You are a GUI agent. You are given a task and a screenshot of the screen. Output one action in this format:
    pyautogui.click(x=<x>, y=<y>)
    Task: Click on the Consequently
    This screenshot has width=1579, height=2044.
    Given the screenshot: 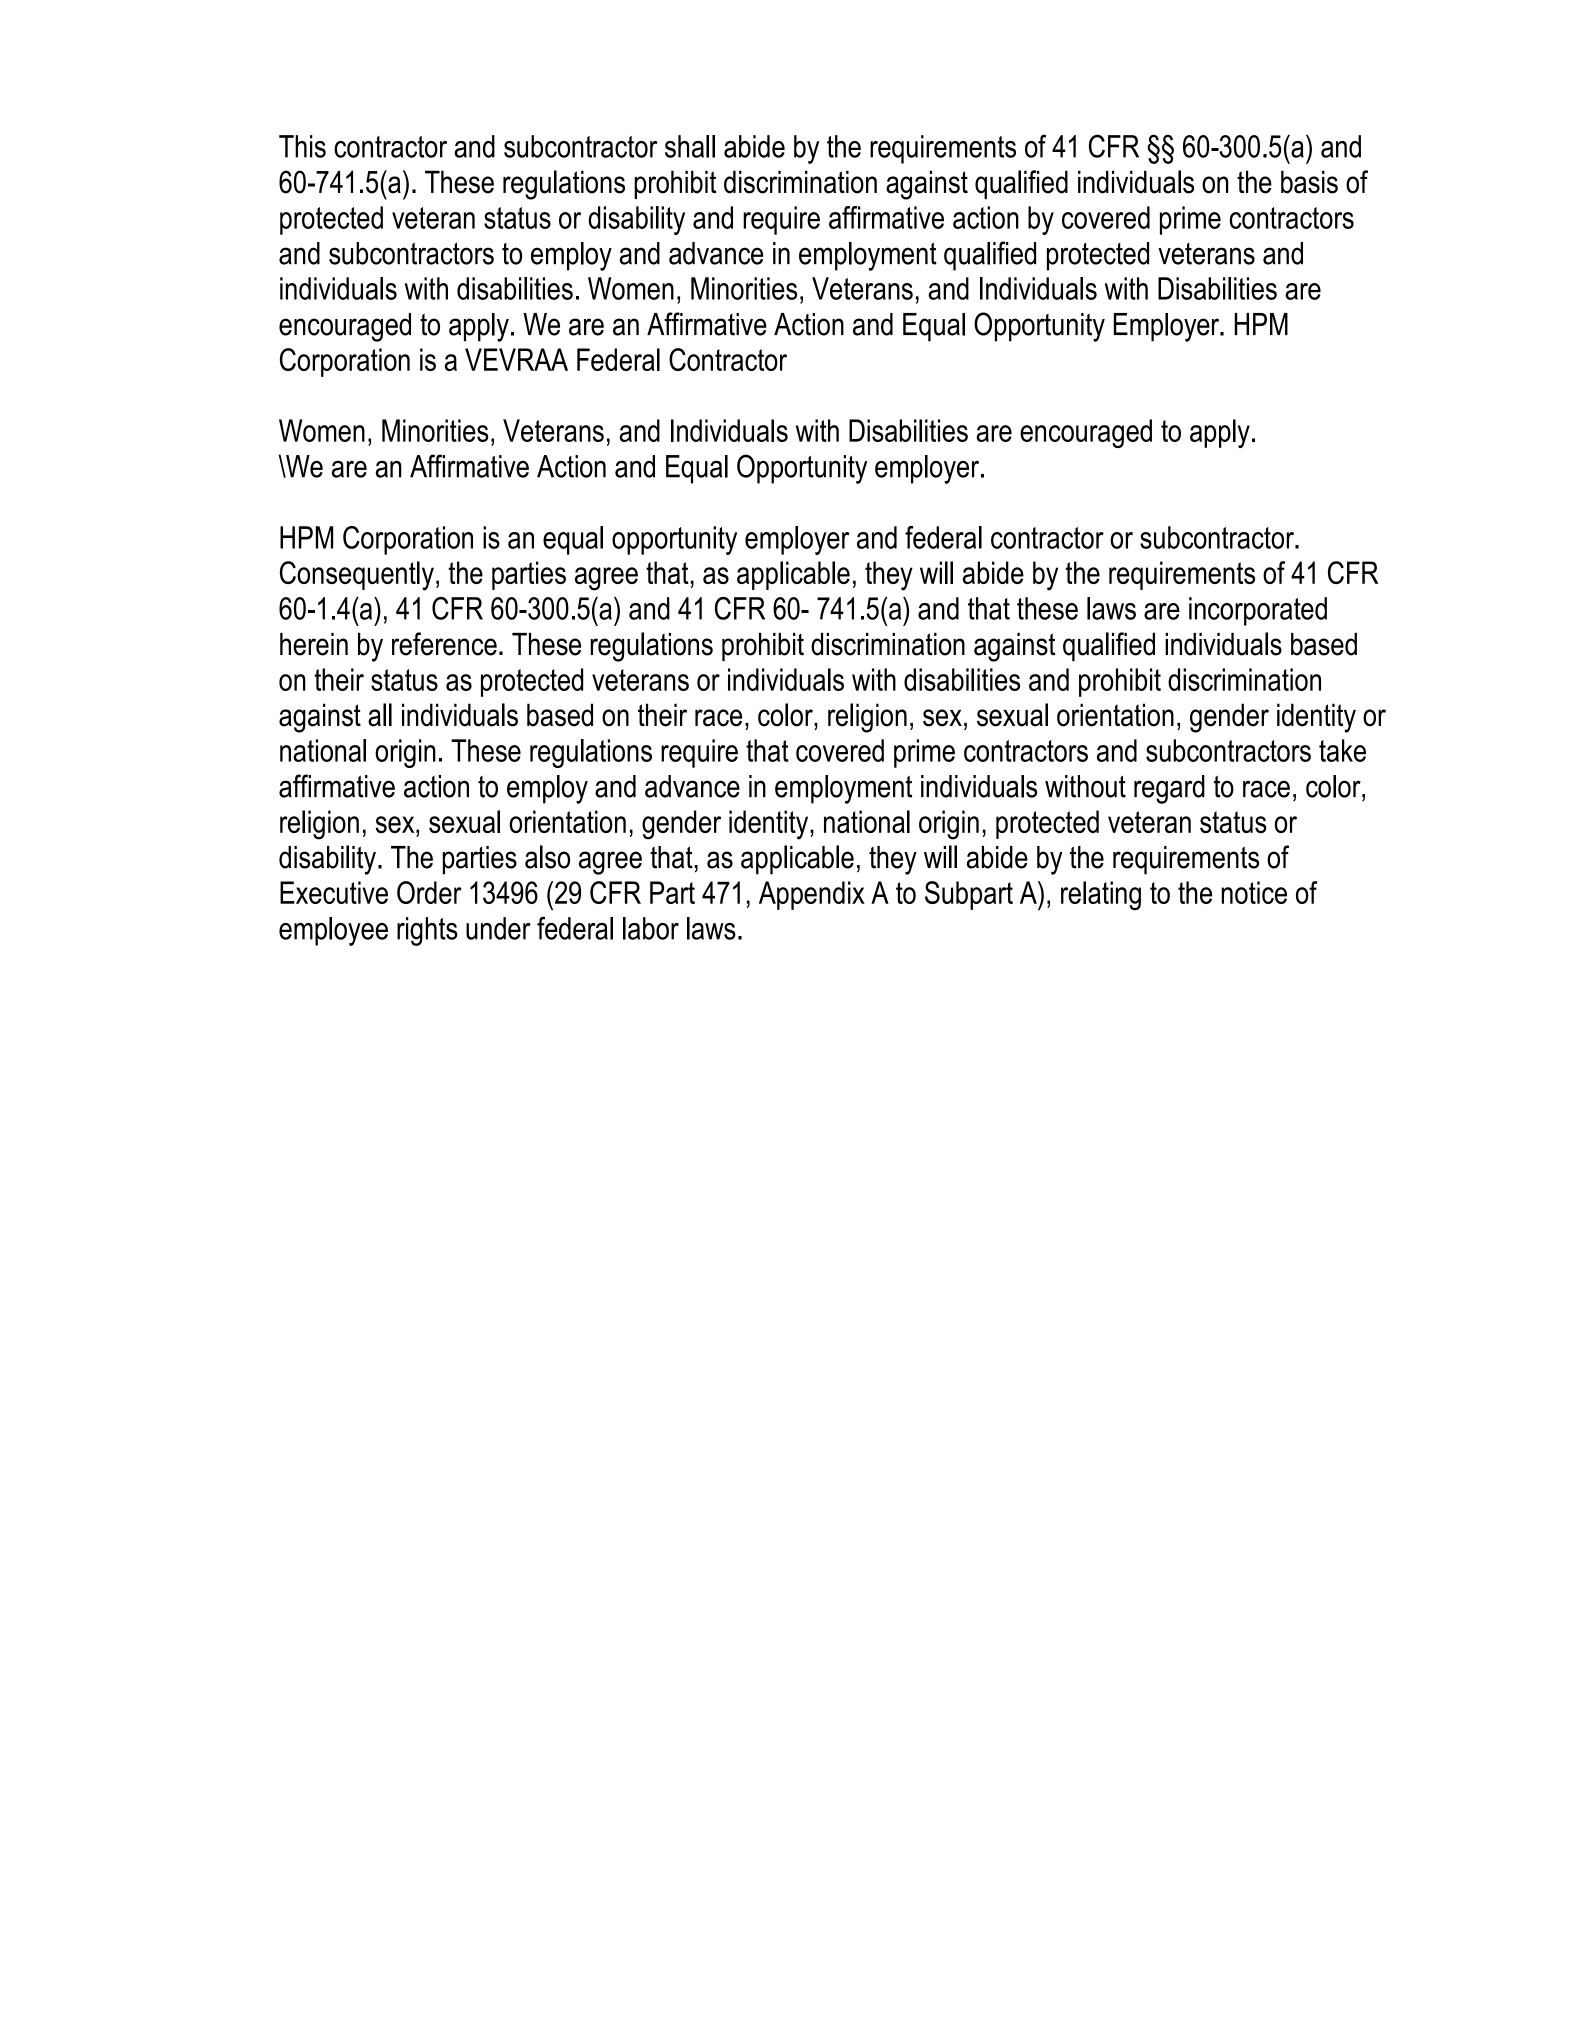 What is the action you would take?
    pyautogui.click(x=357, y=576)
